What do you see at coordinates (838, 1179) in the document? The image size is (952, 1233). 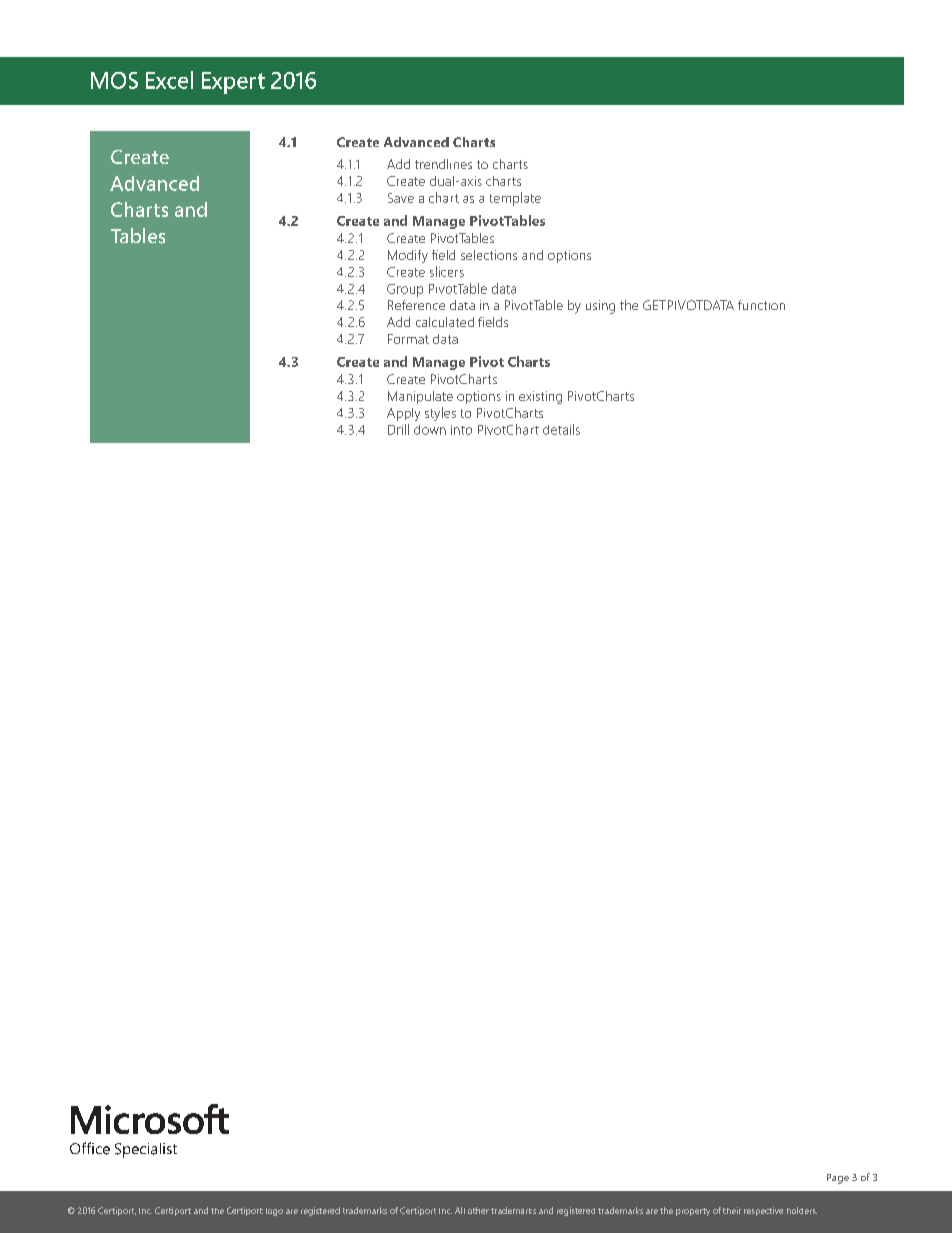 I see `Page` at bounding box center [838, 1179].
